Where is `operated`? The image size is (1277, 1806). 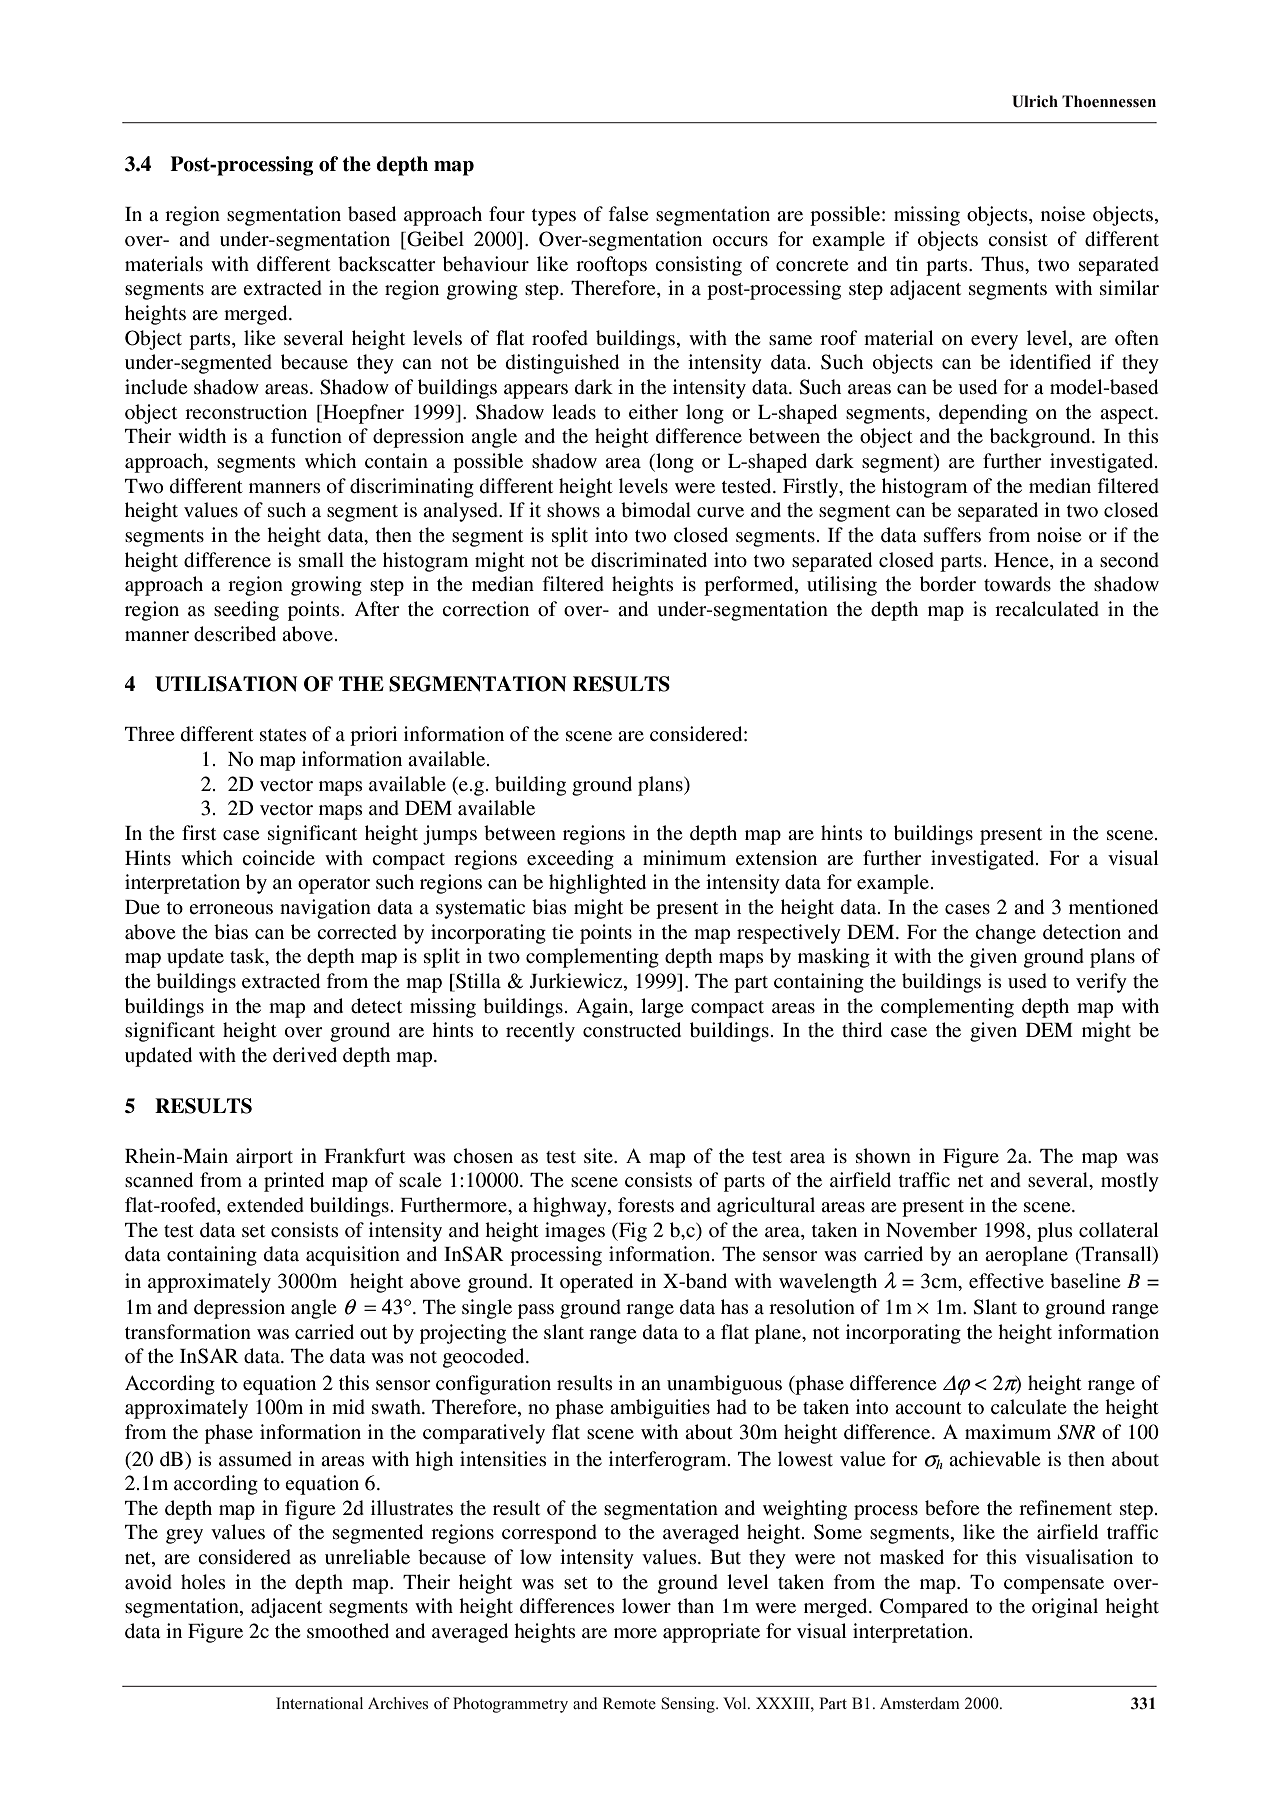 operated is located at coordinates (596, 1283).
